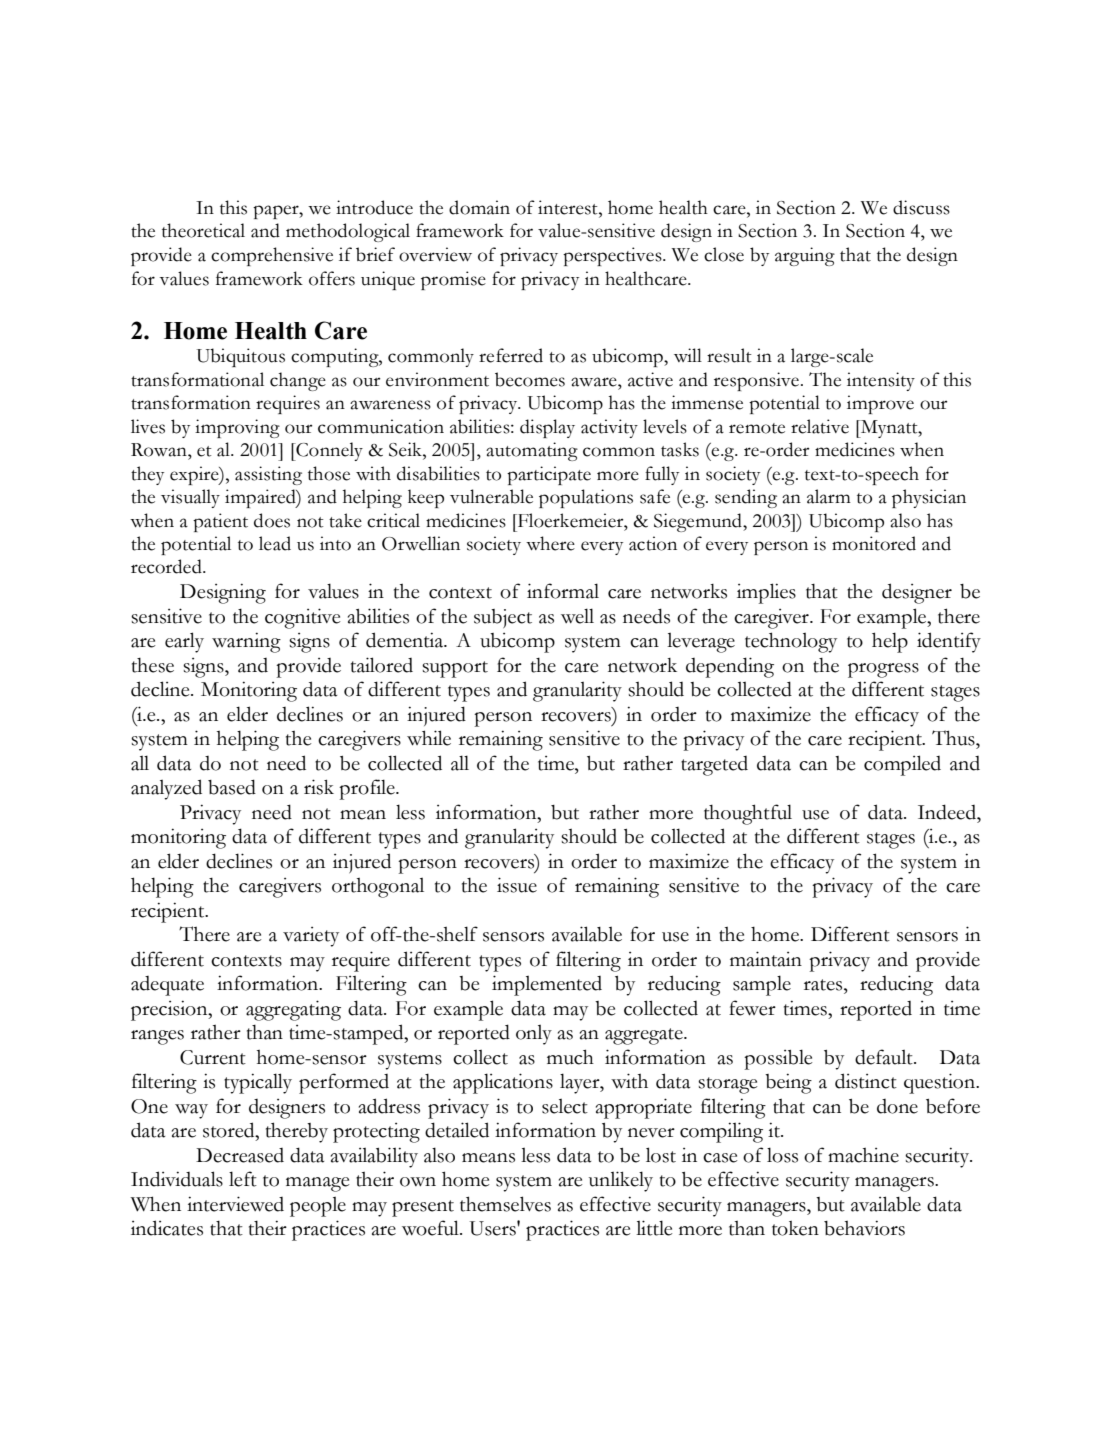 This image has height=1438, width=1111. I want to click on behaviors, so click(864, 1228).
